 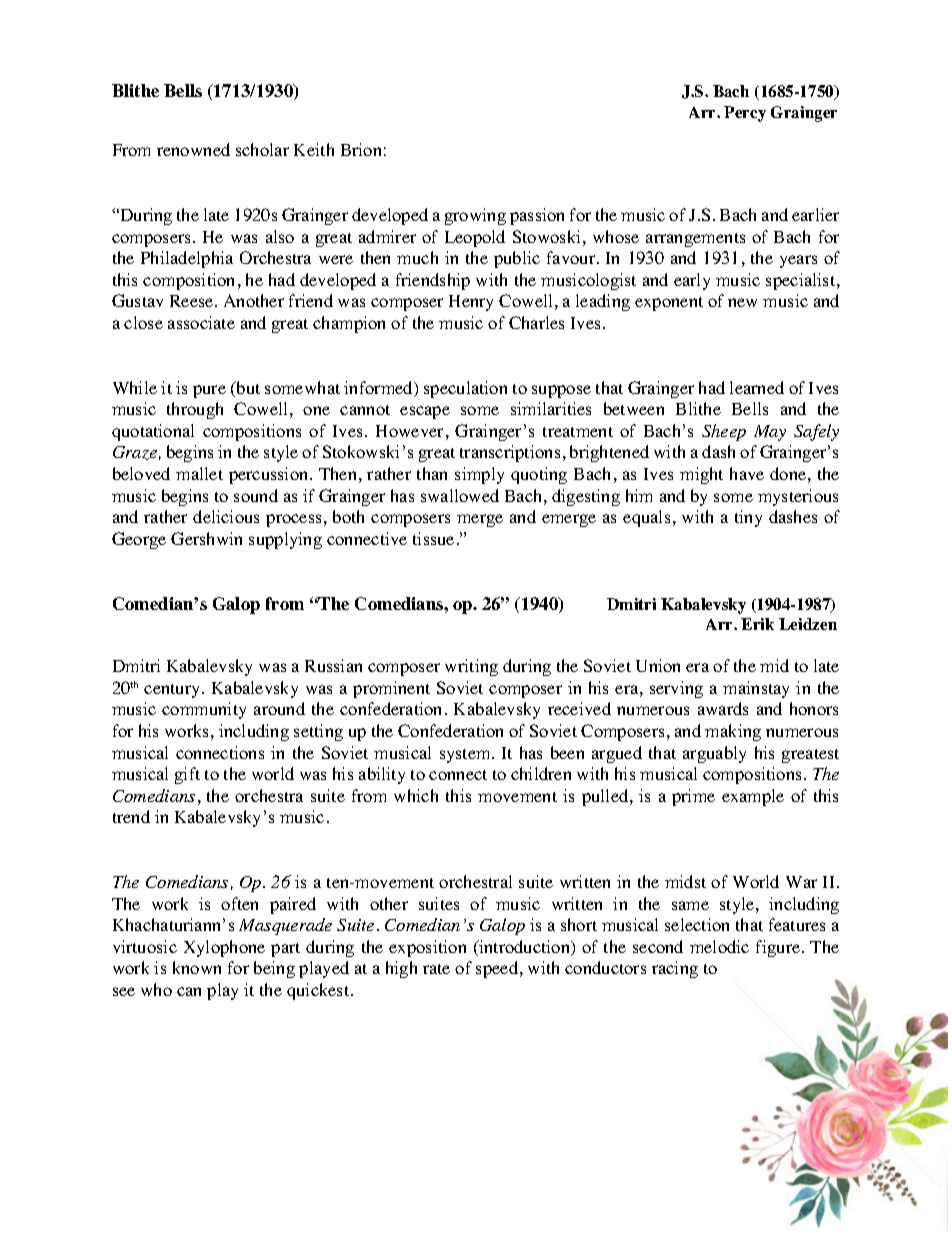 I want to click on renowned, so click(x=193, y=149).
